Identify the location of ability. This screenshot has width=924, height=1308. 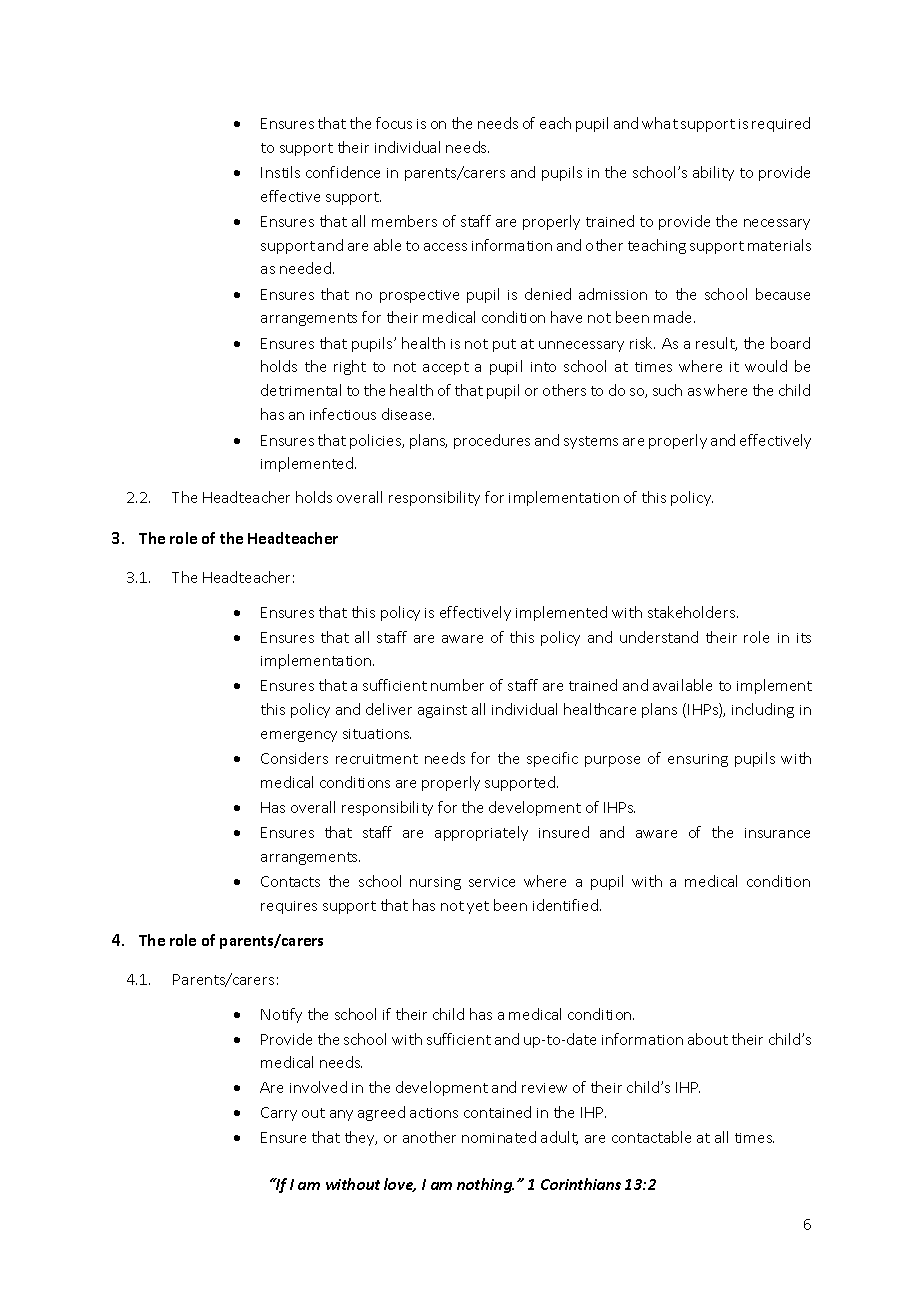
(713, 173).
